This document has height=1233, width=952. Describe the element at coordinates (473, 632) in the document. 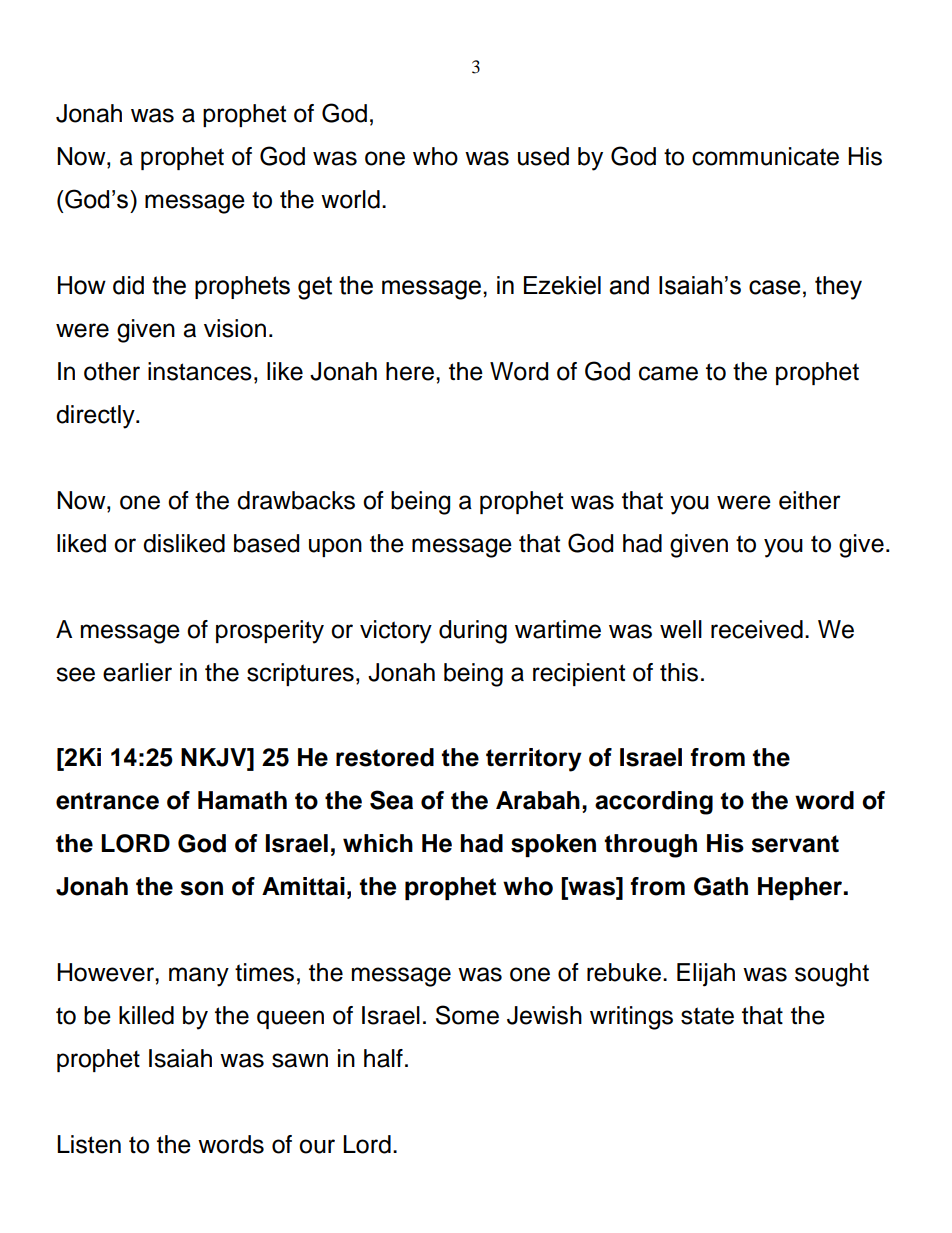

I see `during` at that location.
